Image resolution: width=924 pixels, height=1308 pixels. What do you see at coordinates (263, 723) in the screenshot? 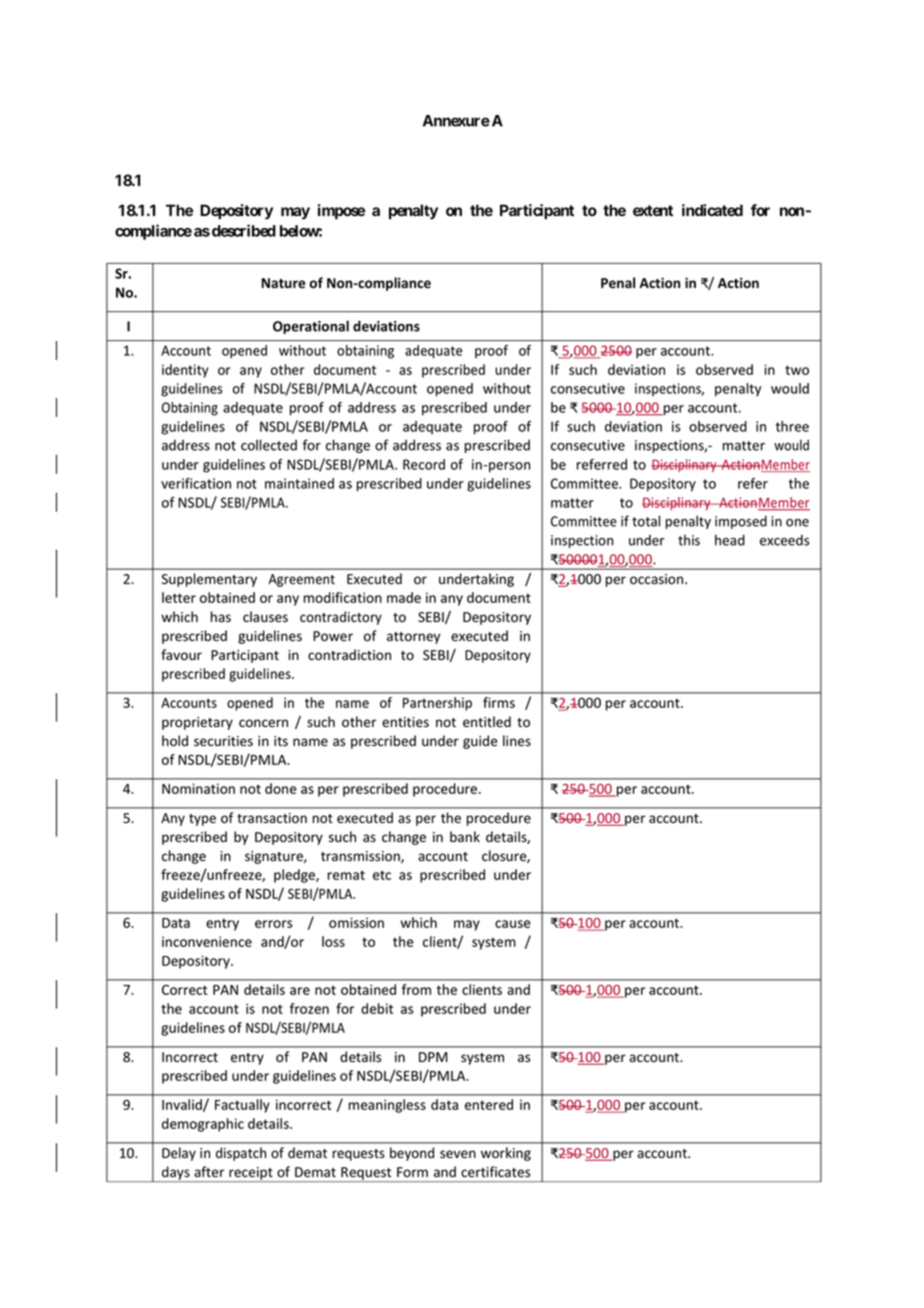
I see `concern` at bounding box center [263, 723].
